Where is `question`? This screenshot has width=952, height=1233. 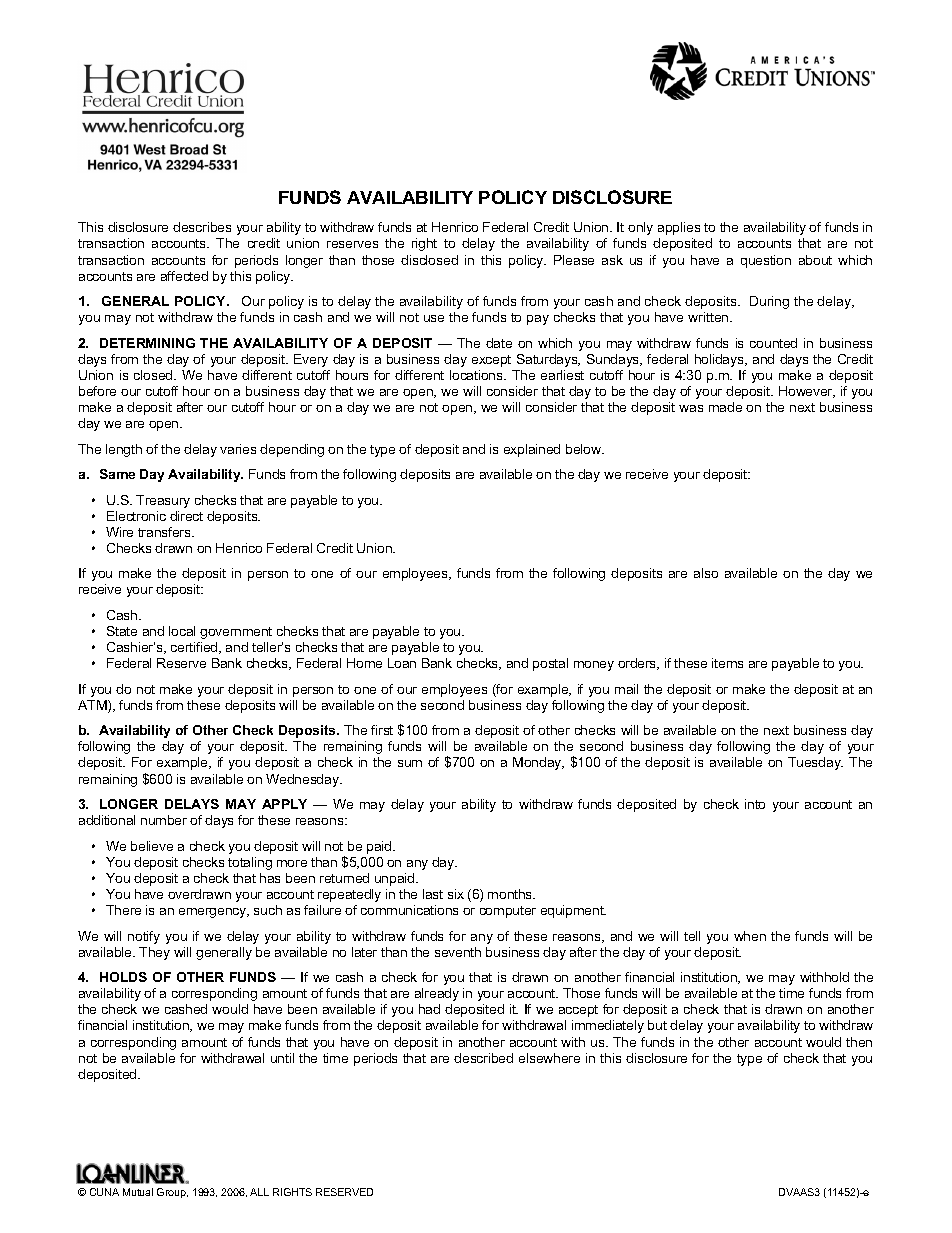
question is located at coordinates (766, 261).
